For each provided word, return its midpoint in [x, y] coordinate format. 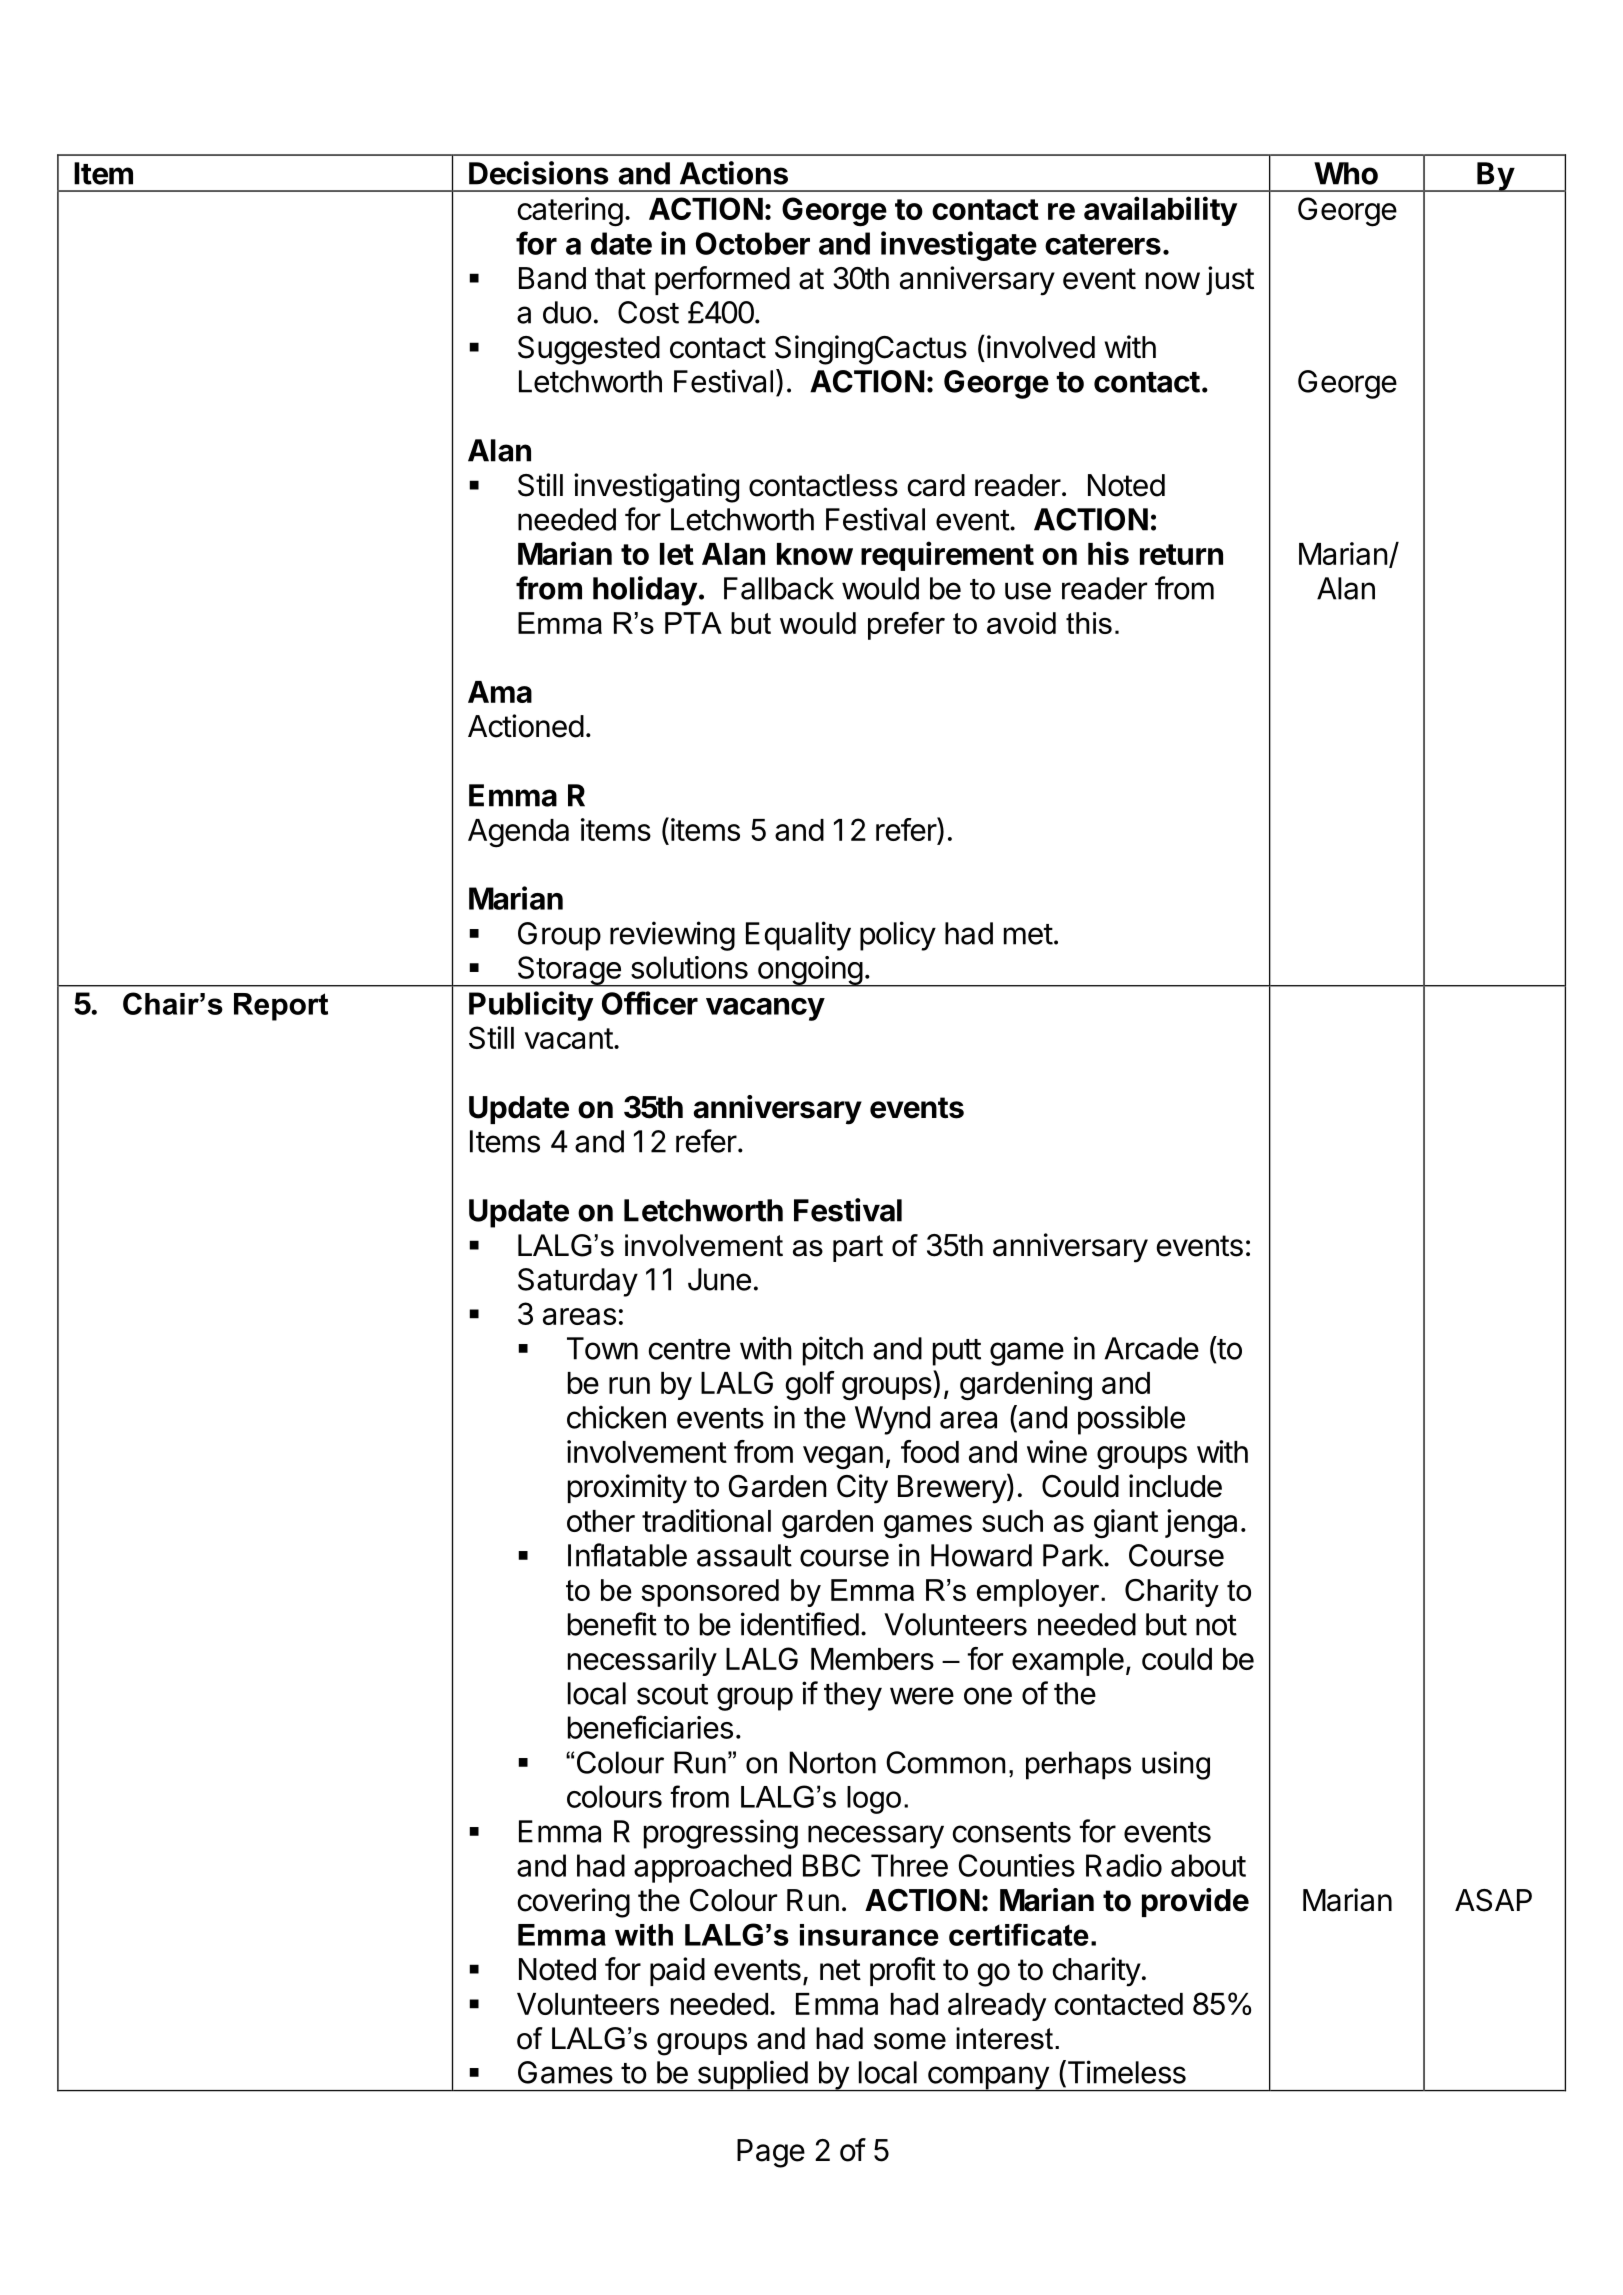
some [910, 2041]
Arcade [1151, 1348]
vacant [568, 1038]
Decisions [539, 173]
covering [574, 1903]
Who [1346, 173]
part [858, 1248]
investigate [959, 246]
